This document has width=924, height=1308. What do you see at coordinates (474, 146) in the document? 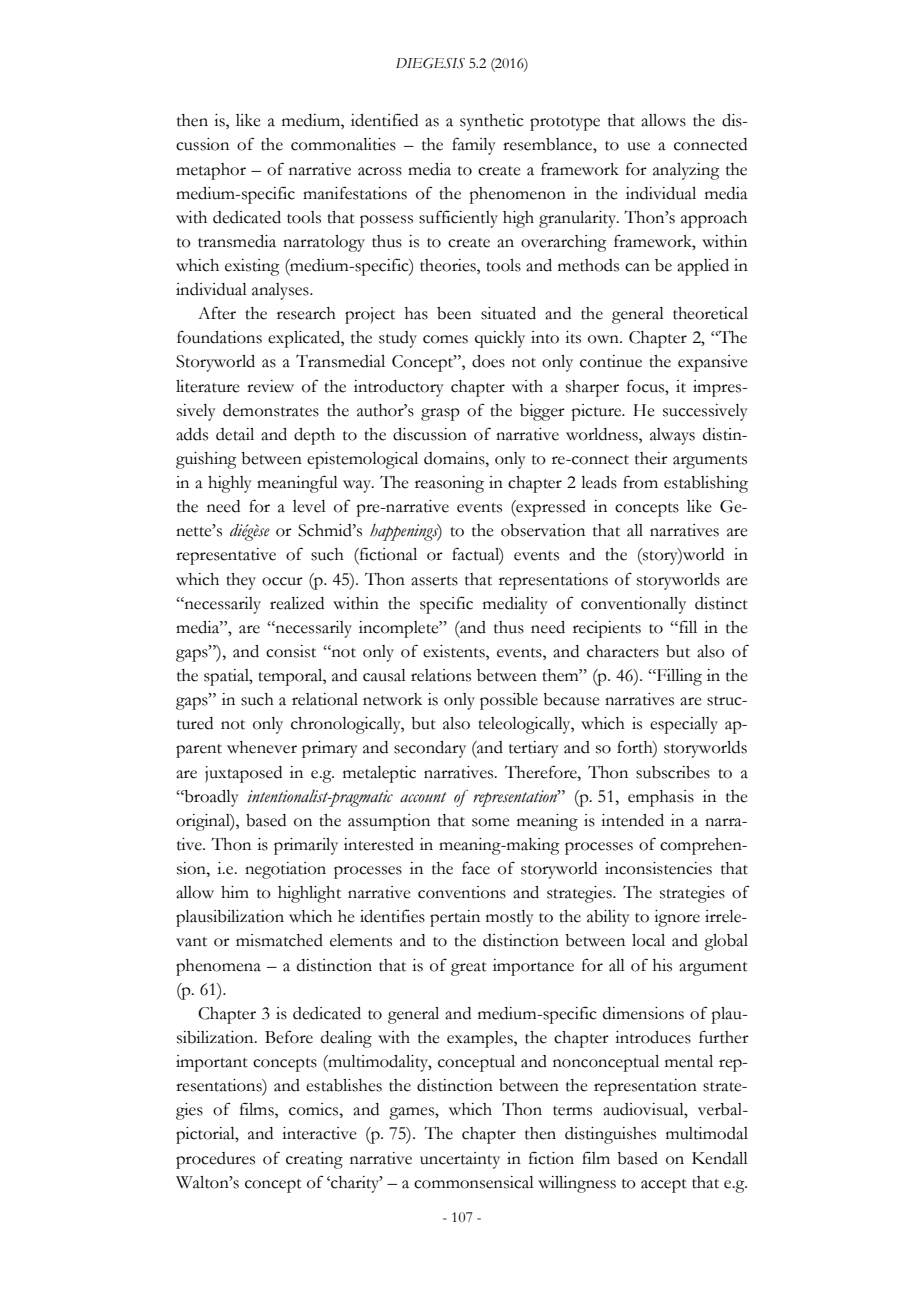
I see `family` at bounding box center [474, 146].
